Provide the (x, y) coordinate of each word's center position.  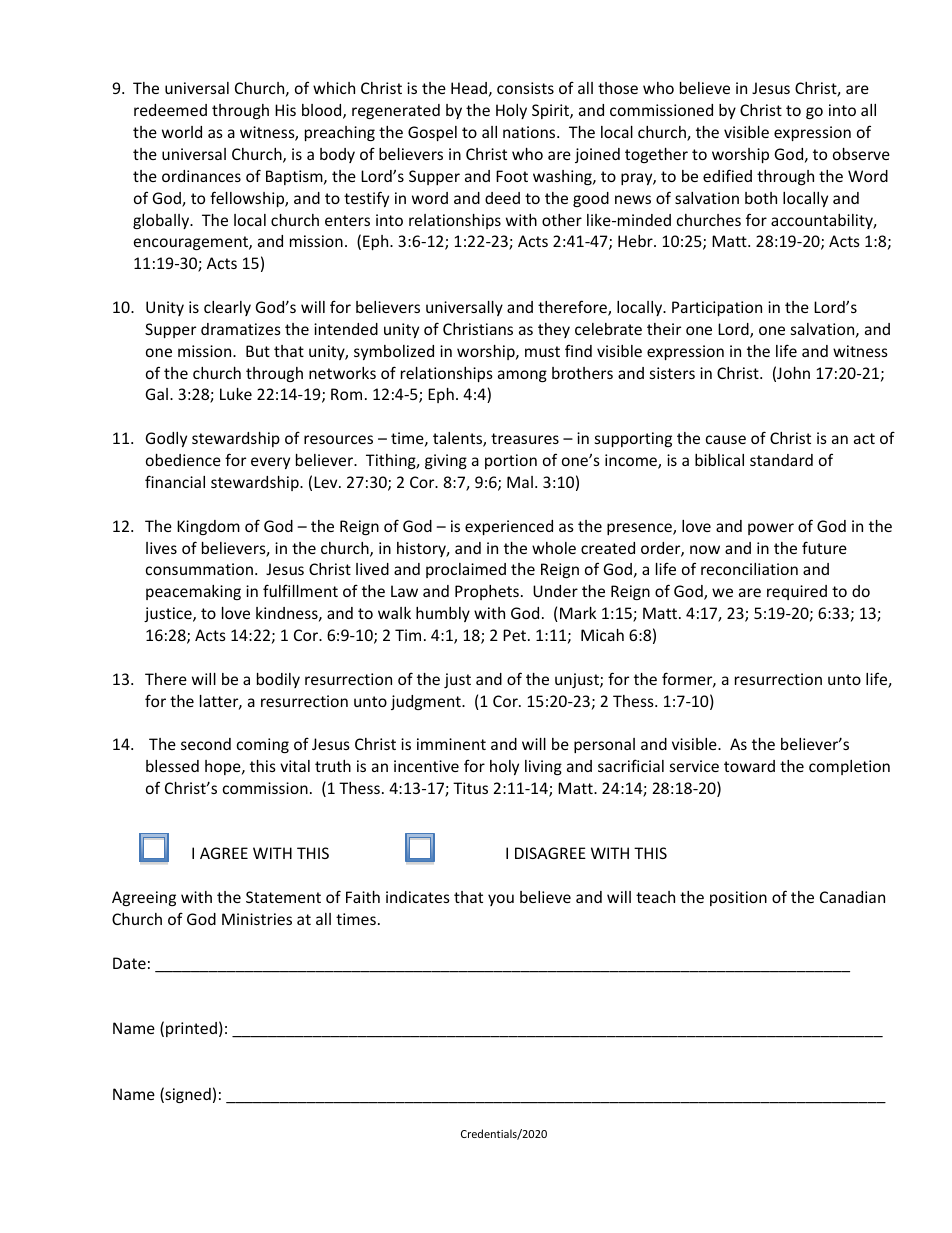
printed (191, 1029)
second (206, 744)
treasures (525, 438)
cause (726, 439)
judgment (427, 702)
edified (727, 175)
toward (749, 766)
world (182, 132)
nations (530, 132)
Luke (236, 394)
